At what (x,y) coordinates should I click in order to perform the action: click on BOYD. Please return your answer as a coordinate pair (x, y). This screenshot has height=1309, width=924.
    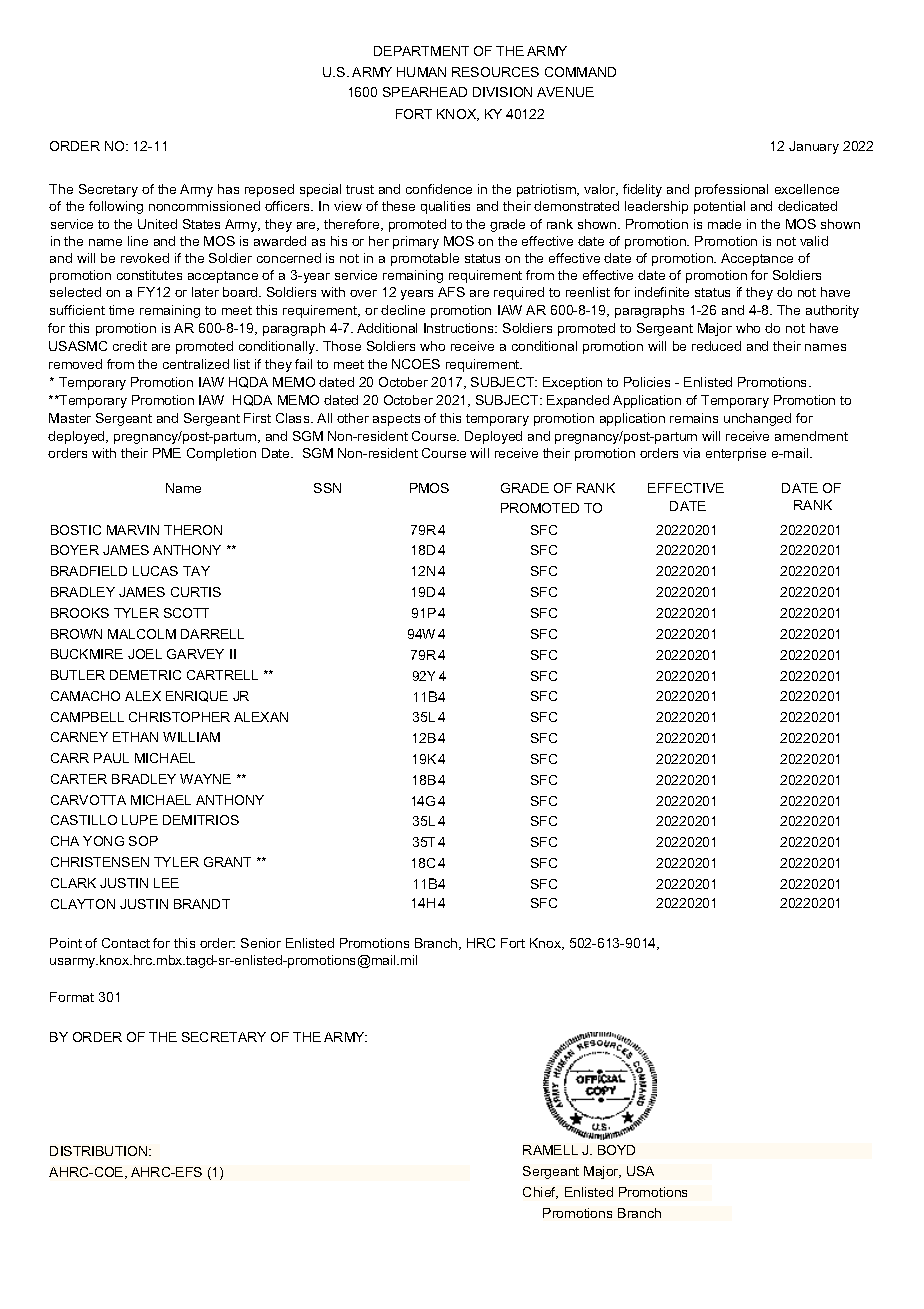
    Looking at the image, I should click on (616, 1150).
